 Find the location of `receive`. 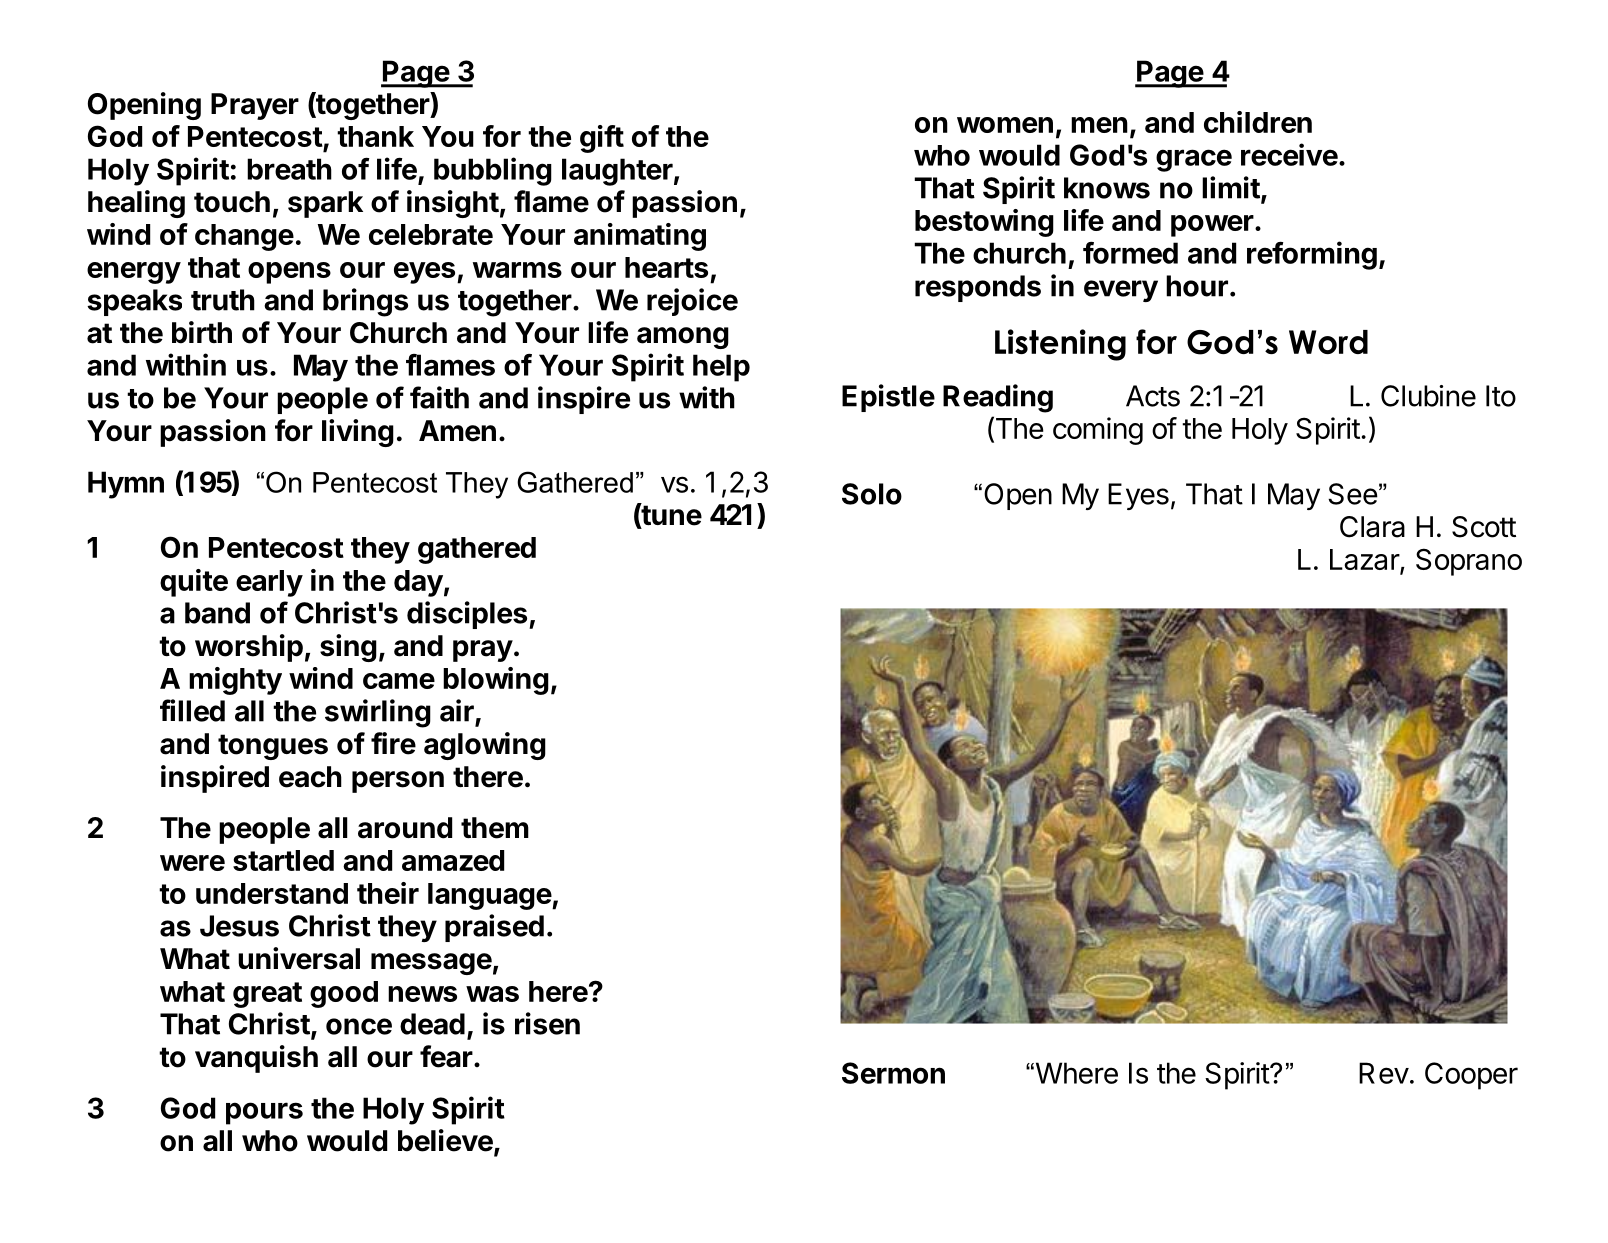

receive is located at coordinates (1289, 154).
